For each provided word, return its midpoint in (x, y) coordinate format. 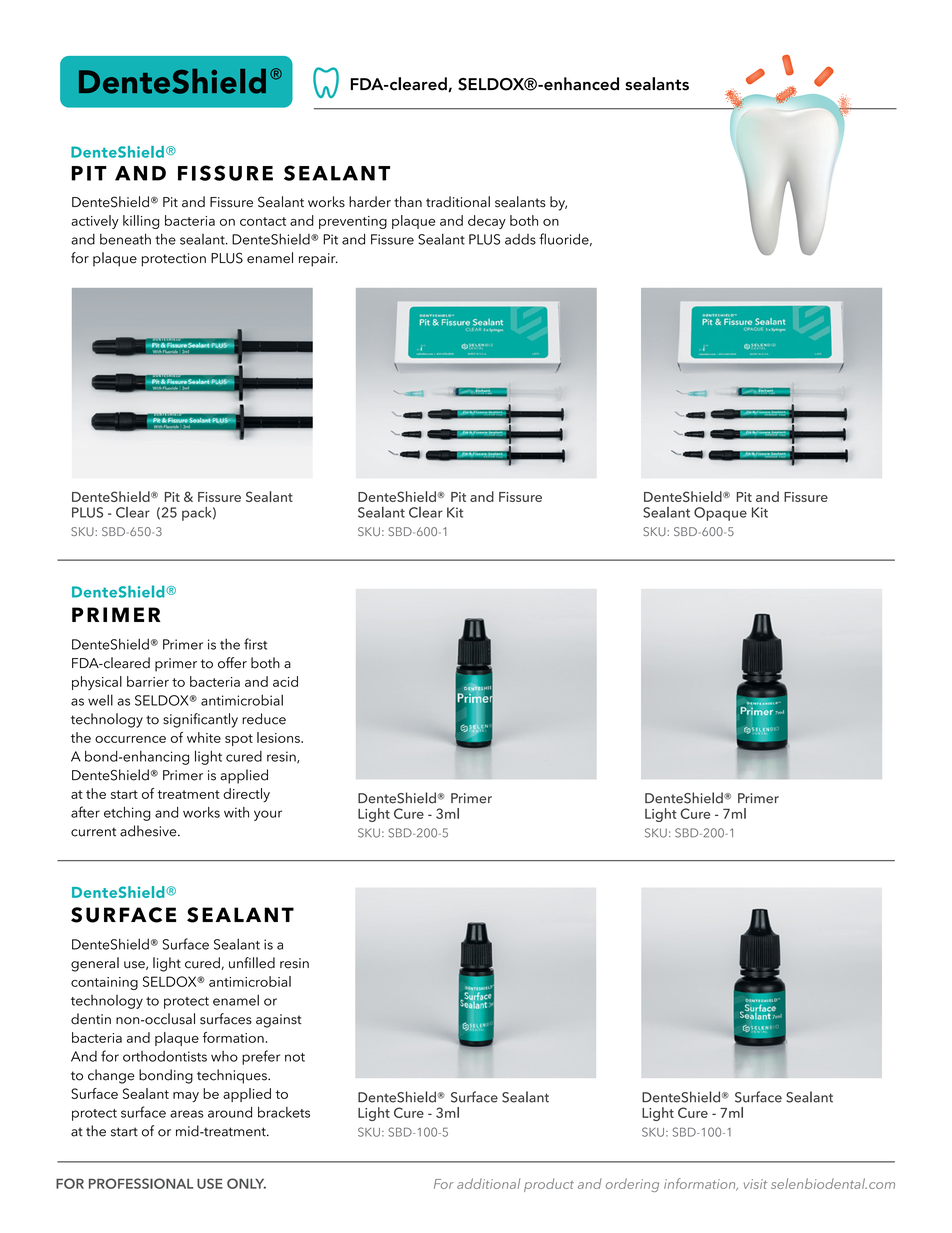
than (408, 202)
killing (141, 222)
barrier (148, 681)
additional (488, 1183)
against (279, 1021)
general (95, 964)
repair (318, 260)
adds (520, 239)
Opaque (720, 514)
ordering (632, 1185)
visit (755, 1184)
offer (232, 663)
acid (285, 681)
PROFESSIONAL (141, 1183)
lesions (279, 737)
